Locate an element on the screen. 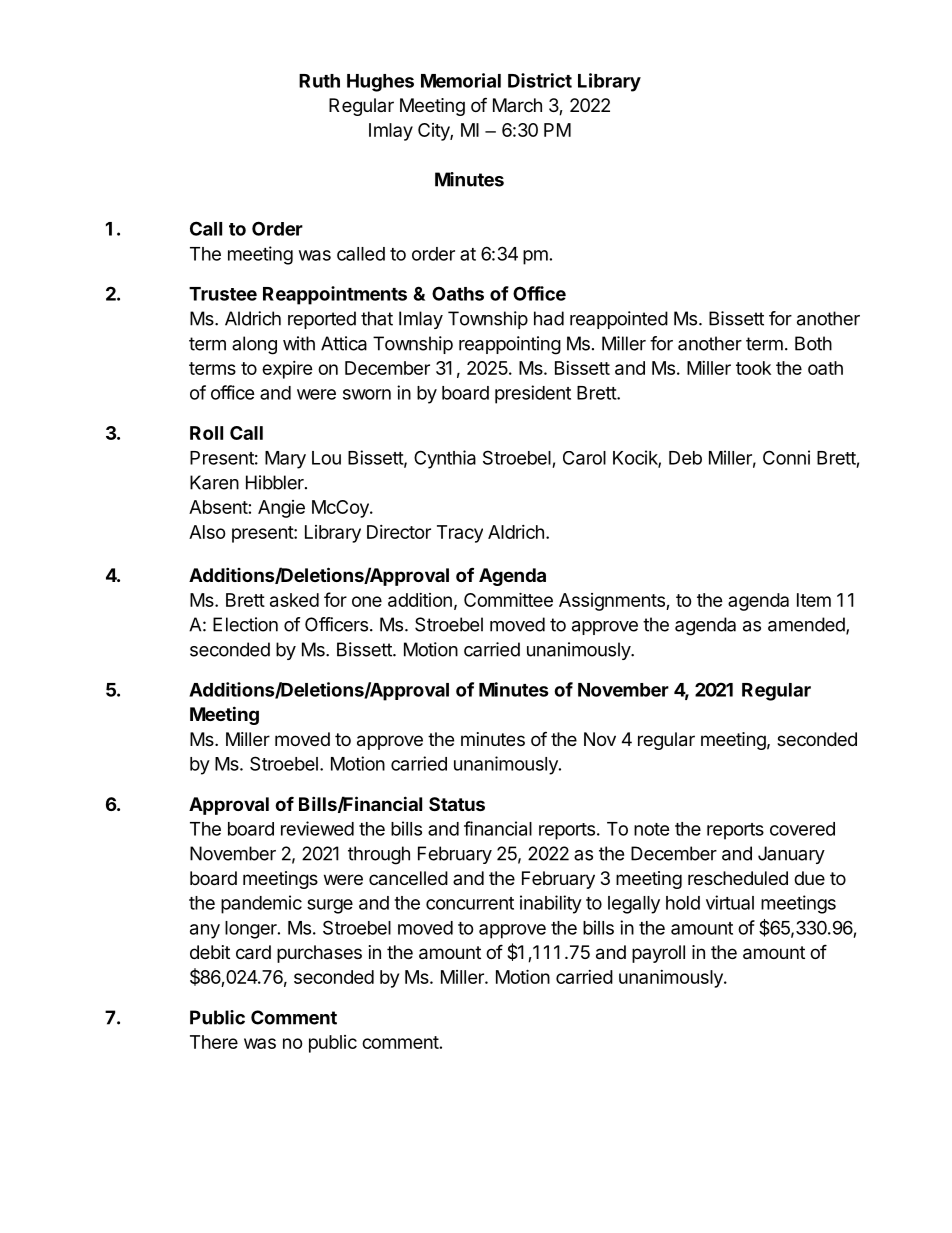 The image size is (952, 1233). Status is located at coordinates (457, 804).
